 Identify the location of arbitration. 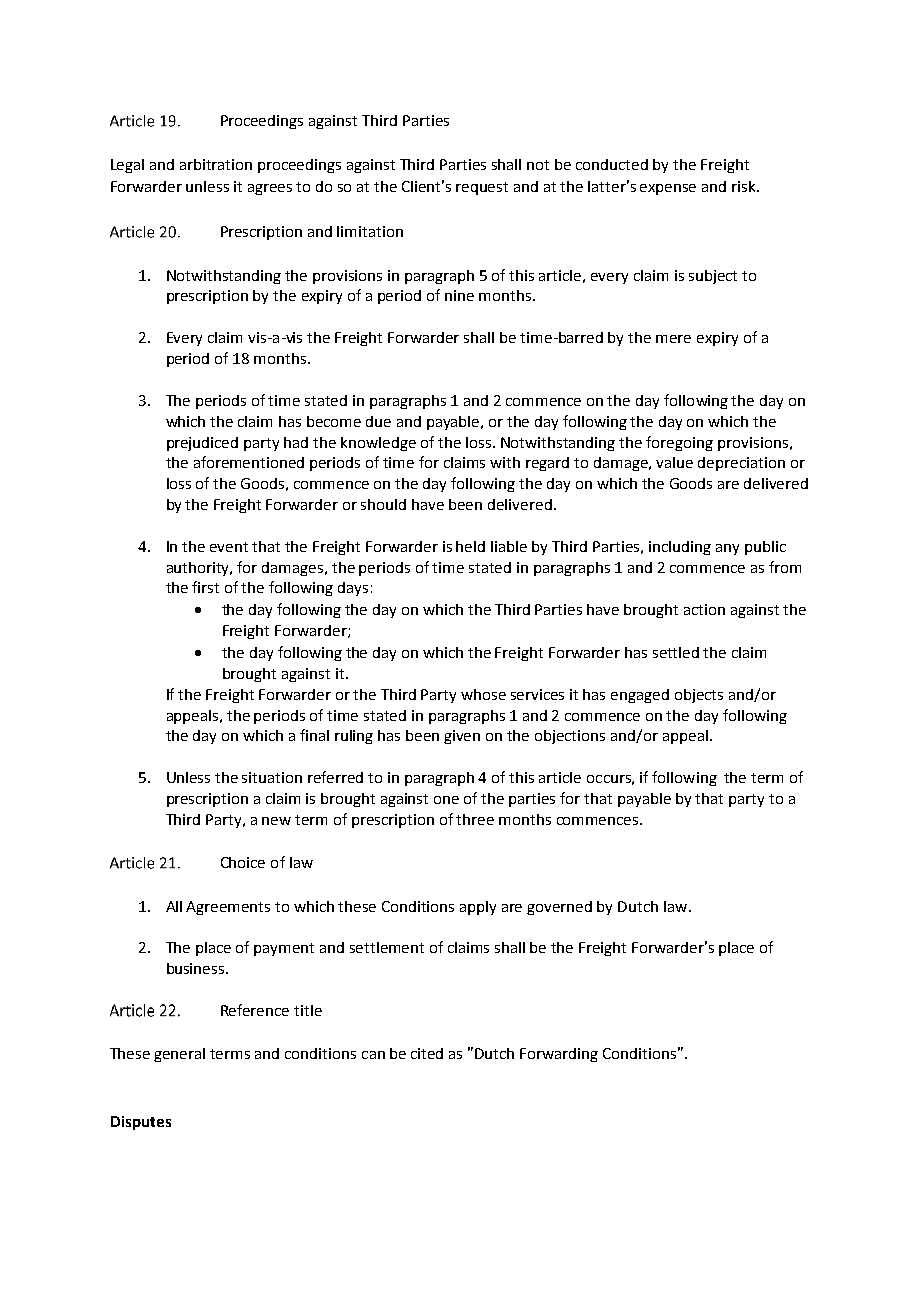
(216, 164).
